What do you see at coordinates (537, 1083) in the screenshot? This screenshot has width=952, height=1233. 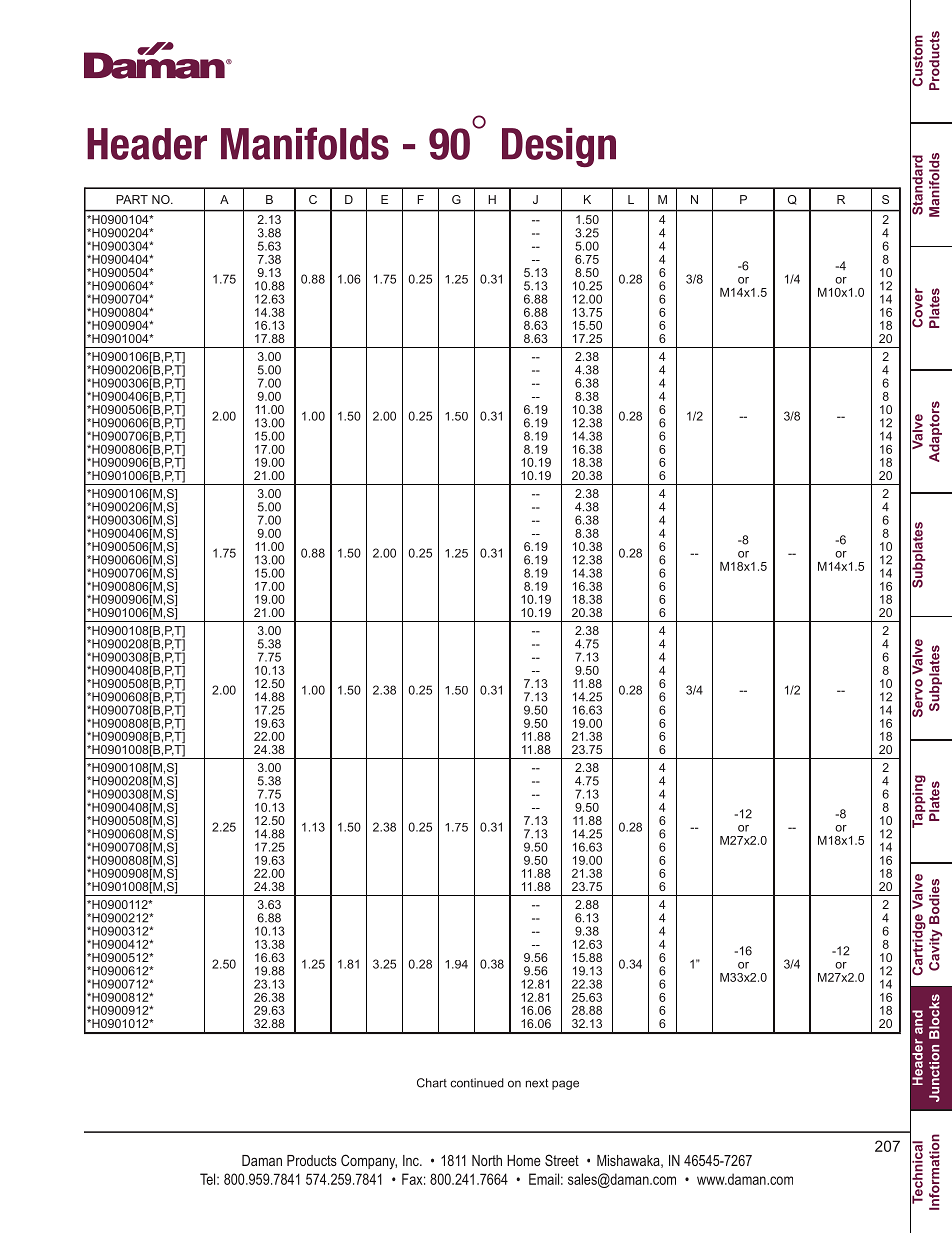 I see `next` at bounding box center [537, 1083].
